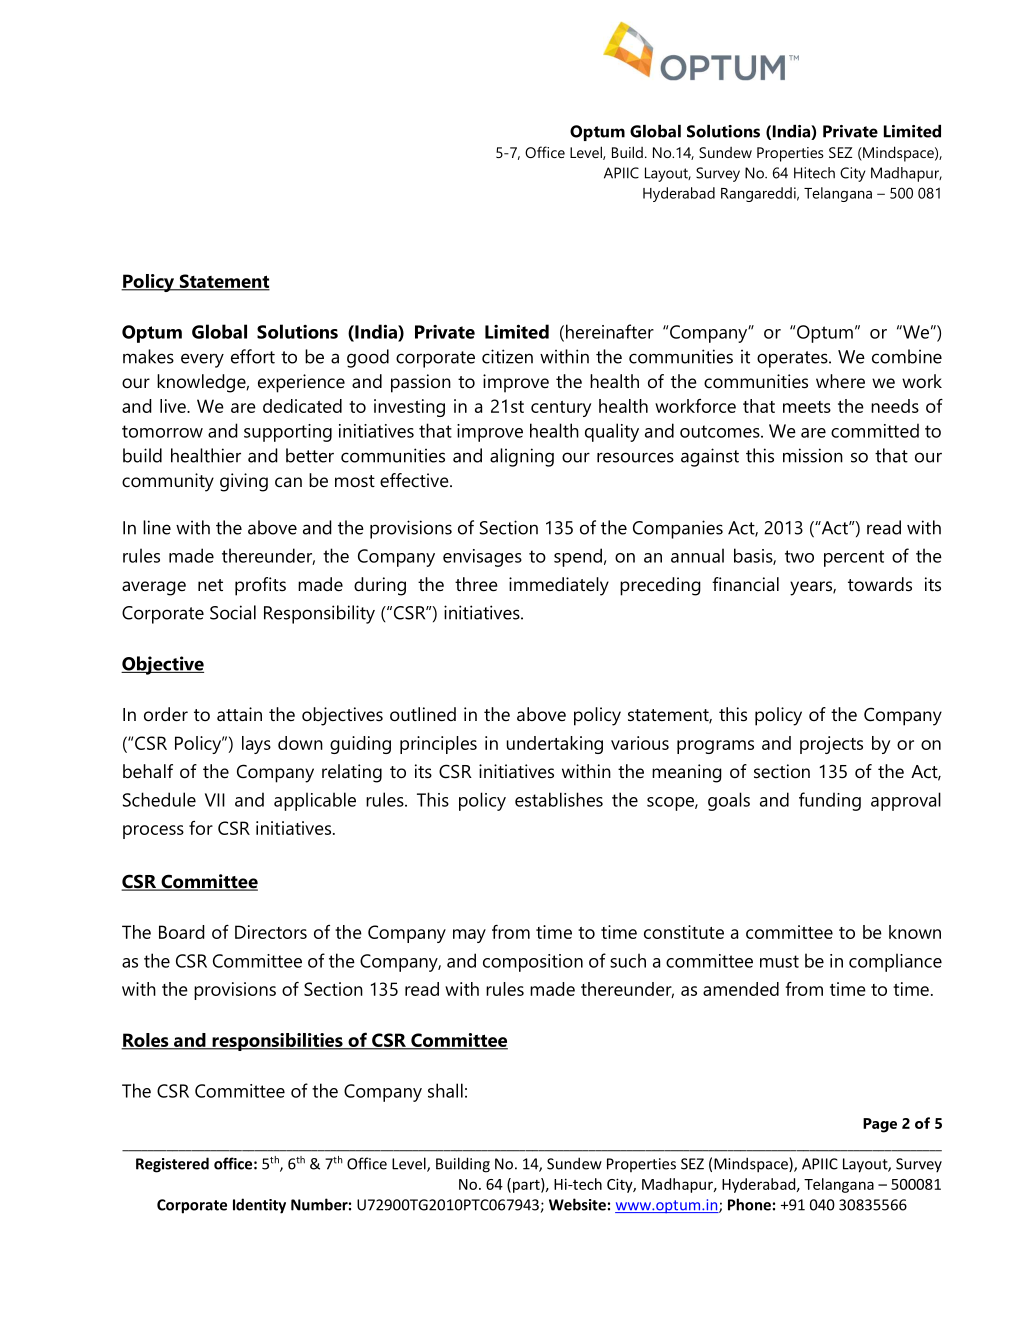 The width and height of the document is (1034, 1338). I want to click on Website, so click(577, 1204).
